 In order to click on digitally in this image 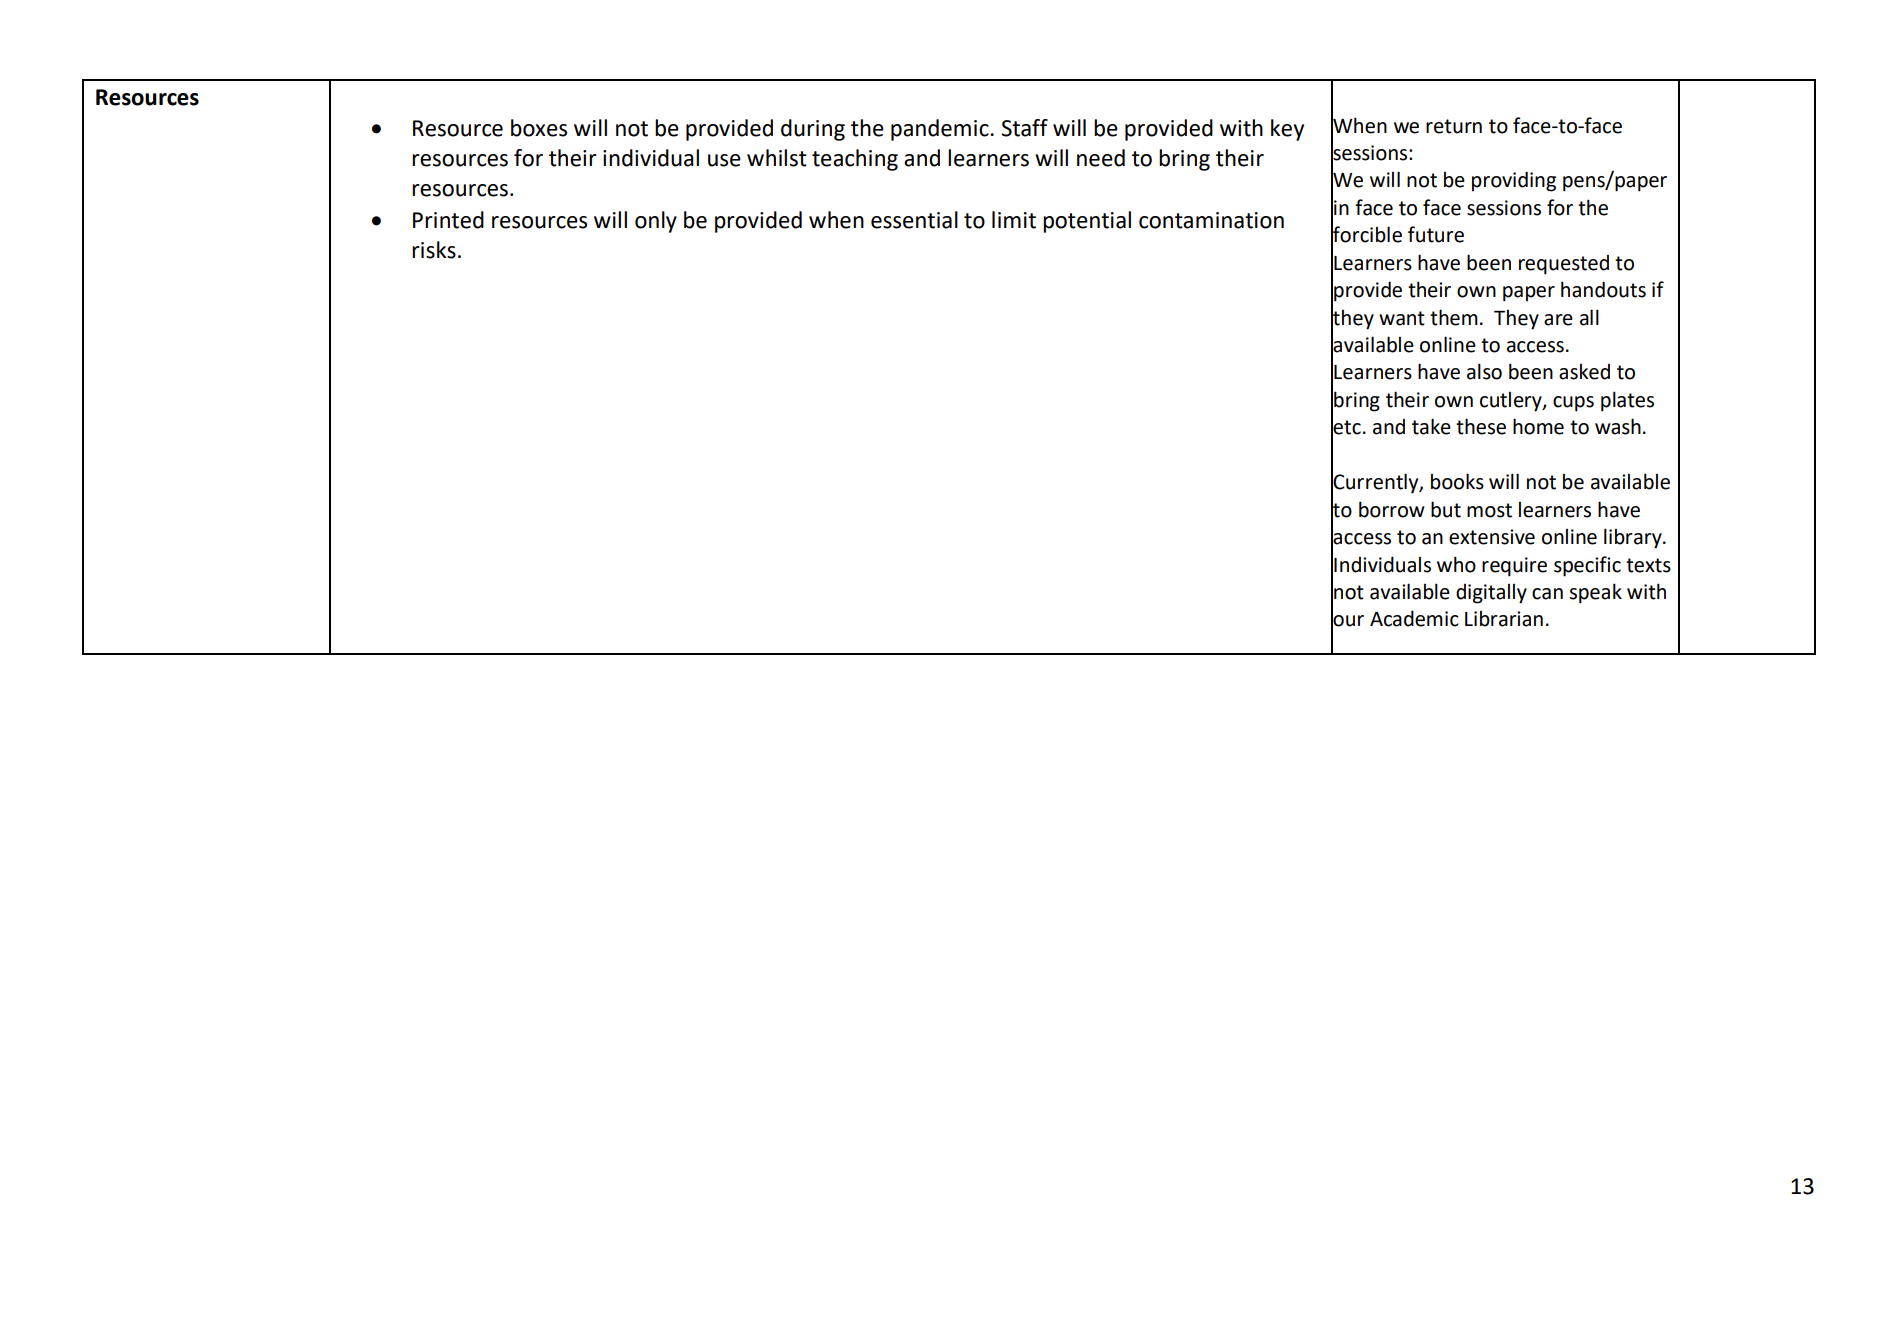, I will do `click(1491, 594)`.
